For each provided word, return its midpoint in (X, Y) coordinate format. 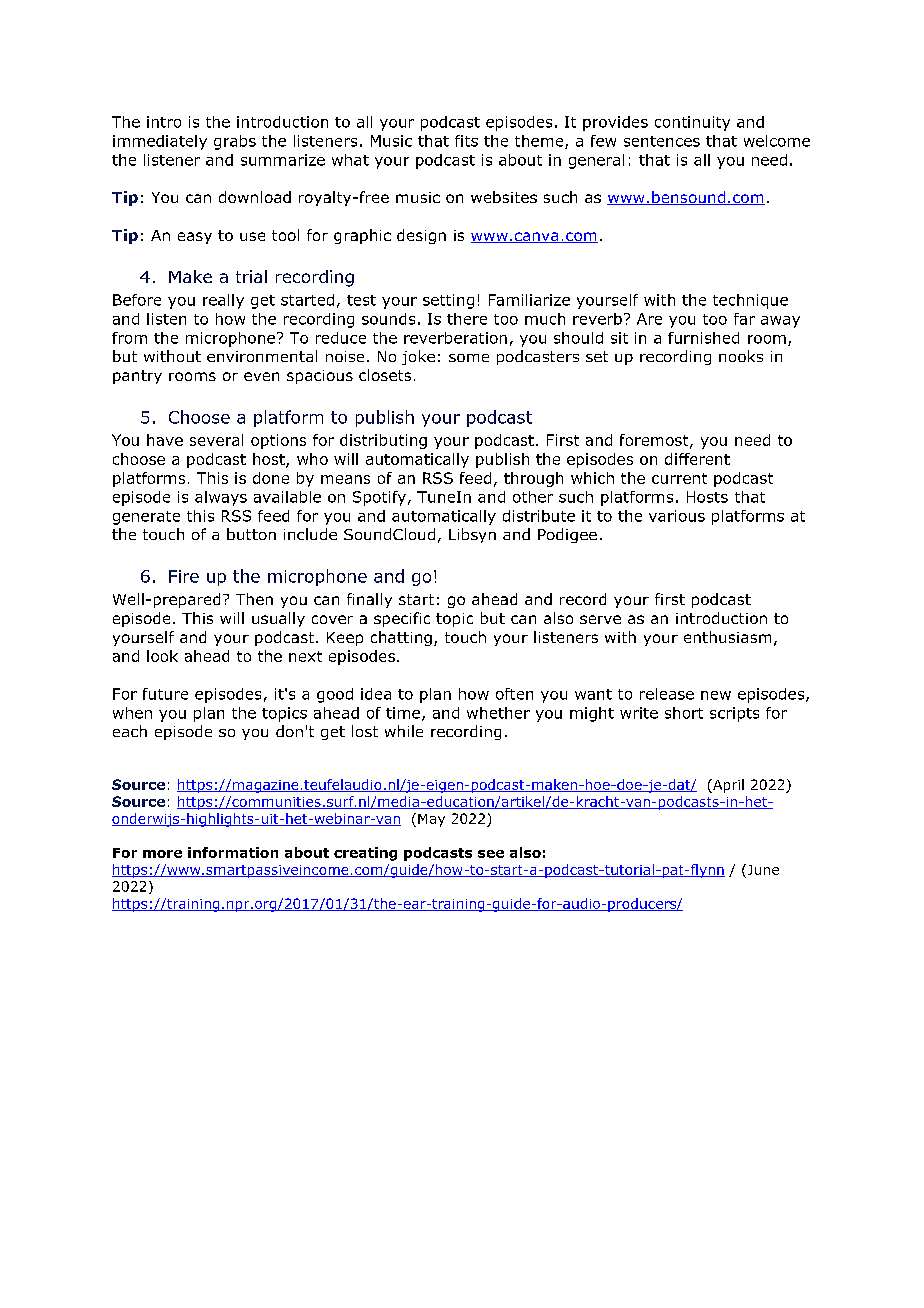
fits (466, 141)
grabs (235, 142)
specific (402, 619)
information (233, 852)
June (762, 869)
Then (254, 599)
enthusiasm (727, 637)
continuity (692, 123)
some (469, 358)
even (261, 376)
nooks (741, 356)
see (491, 854)
